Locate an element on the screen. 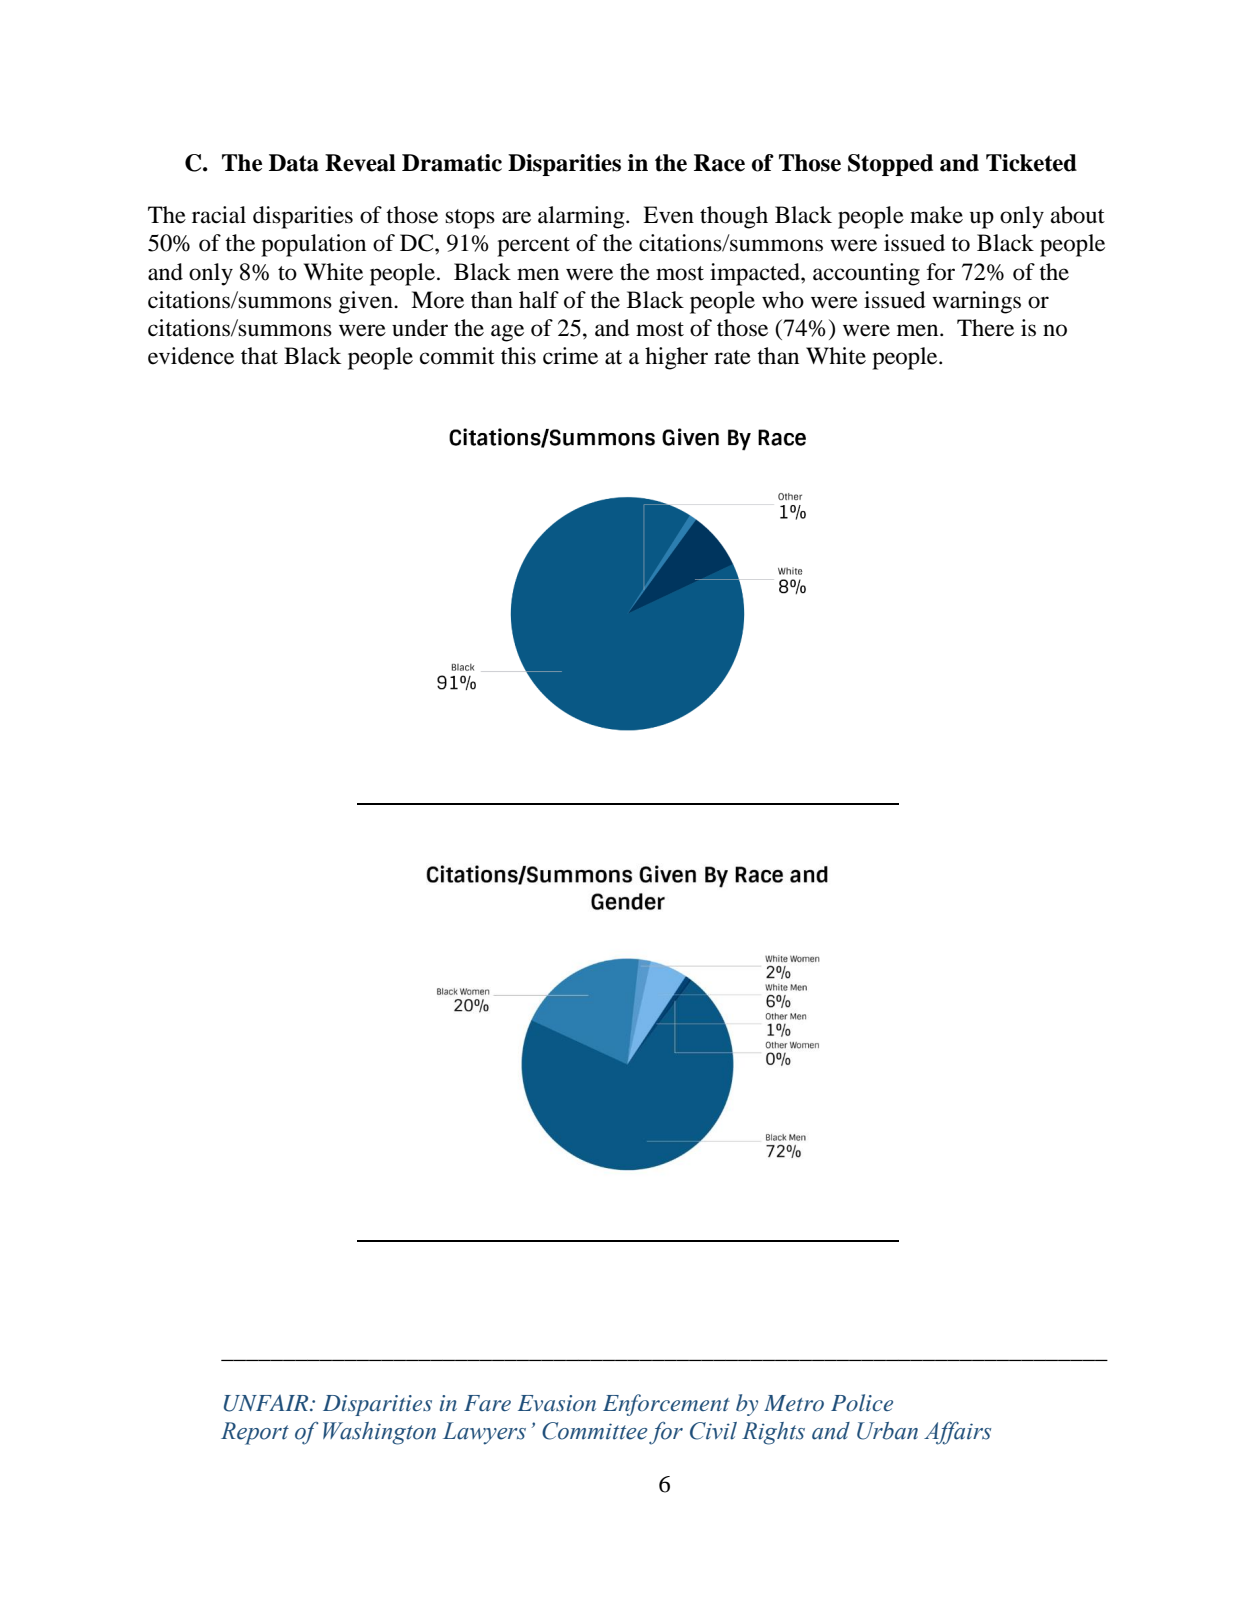 This screenshot has width=1255, height=1624. Data is located at coordinates (294, 163).
